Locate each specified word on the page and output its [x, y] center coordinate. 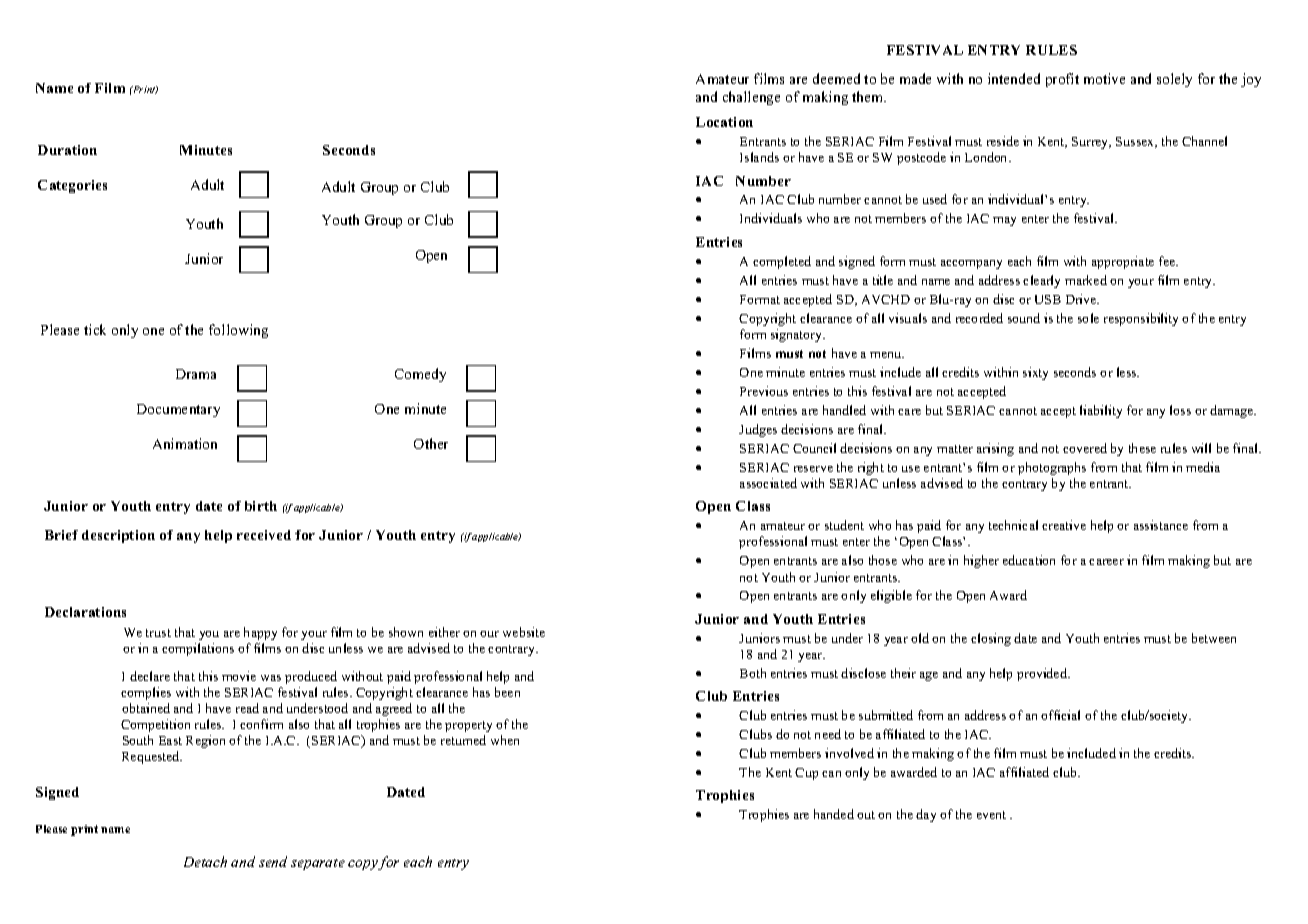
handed [834, 814]
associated [768, 483]
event [991, 815]
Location [724, 122]
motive [1104, 78]
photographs [1052, 468]
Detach [205, 861]
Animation [185, 443]
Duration [67, 150]
